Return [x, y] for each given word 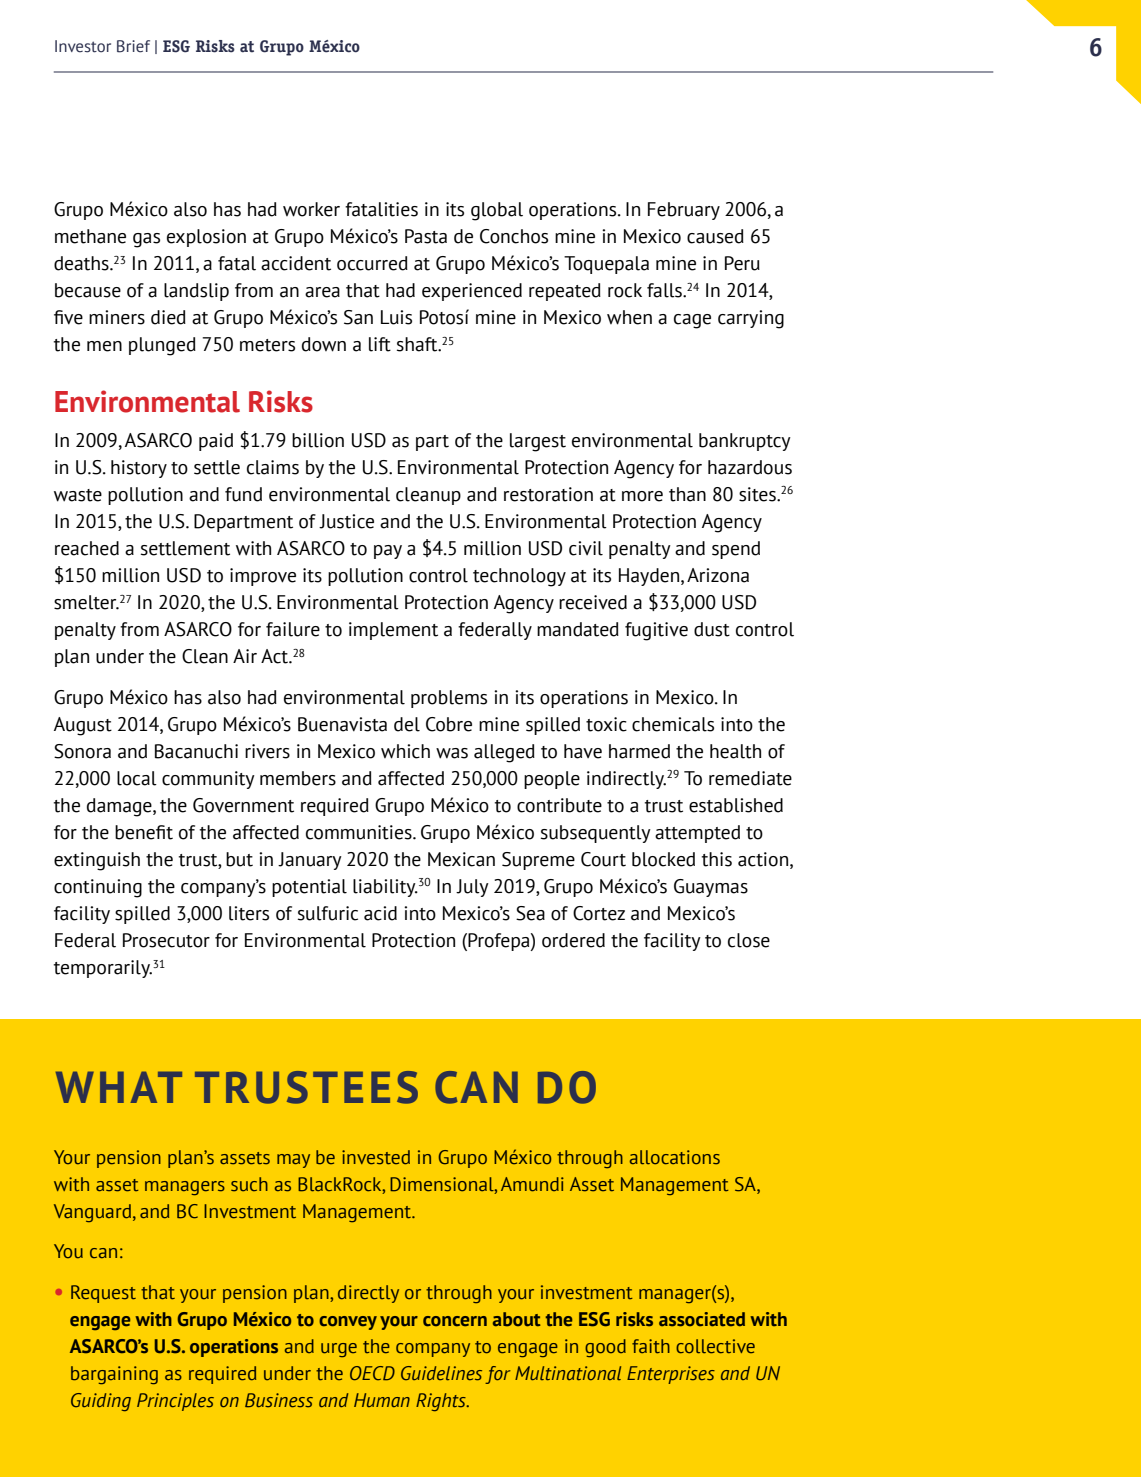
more [642, 496]
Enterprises [671, 1375]
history [139, 469]
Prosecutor [166, 940]
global [497, 211]
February [684, 211]
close [749, 940]
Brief [133, 46]
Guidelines [441, 1373]
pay [388, 552]
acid [380, 913]
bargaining [114, 1375]
